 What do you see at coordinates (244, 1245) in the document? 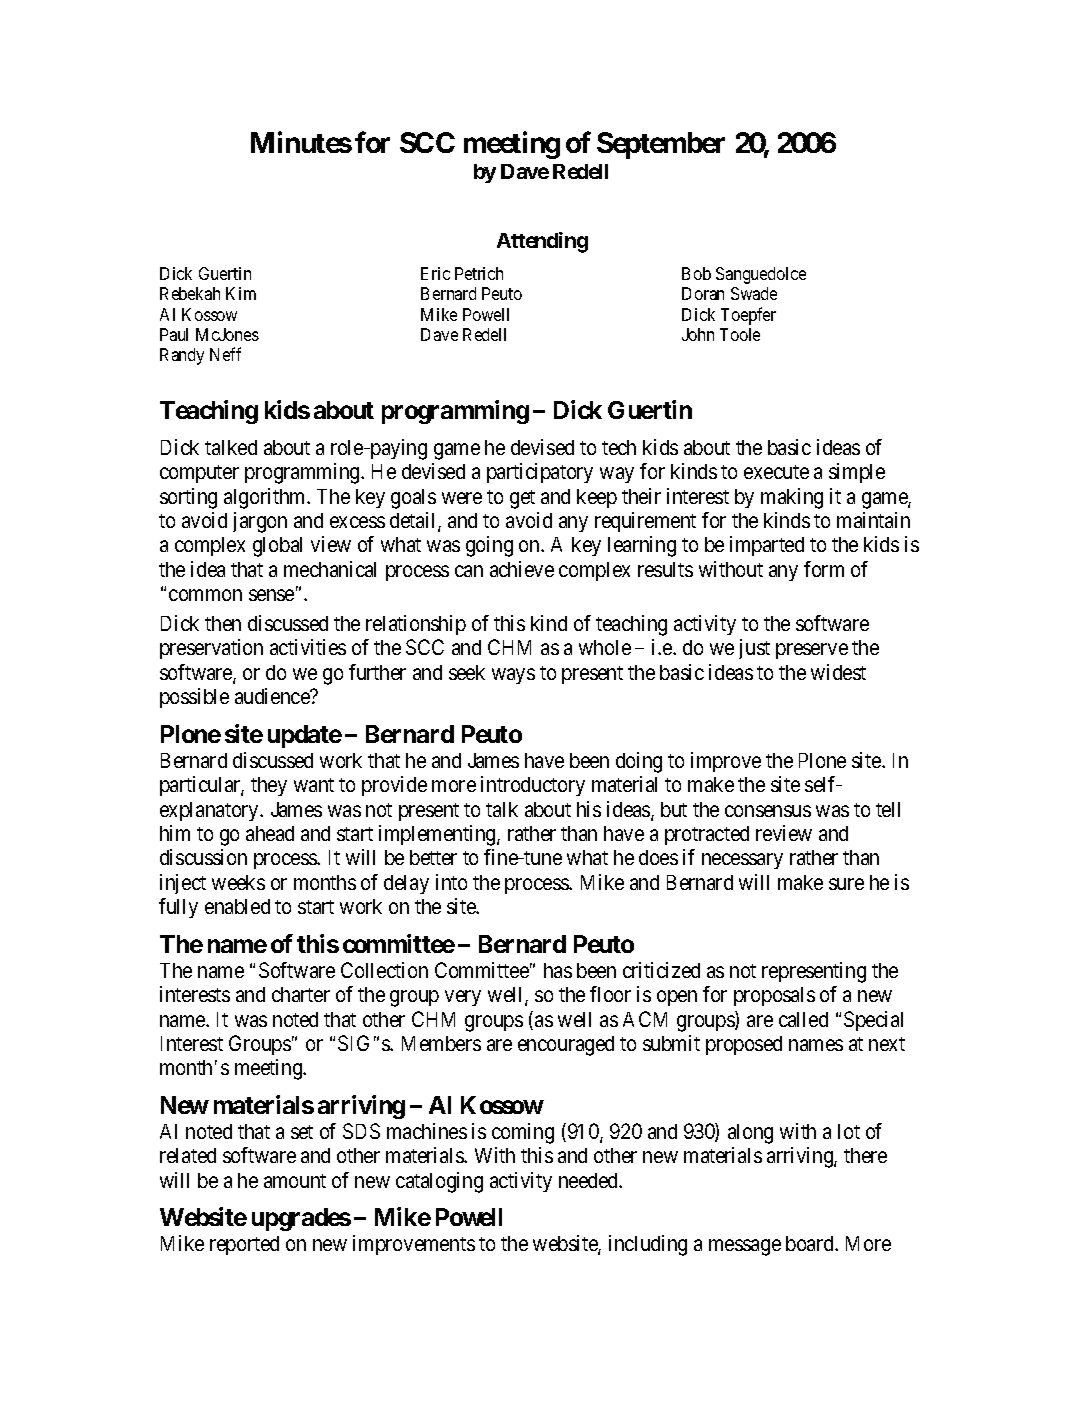
I see `reported` at bounding box center [244, 1245].
